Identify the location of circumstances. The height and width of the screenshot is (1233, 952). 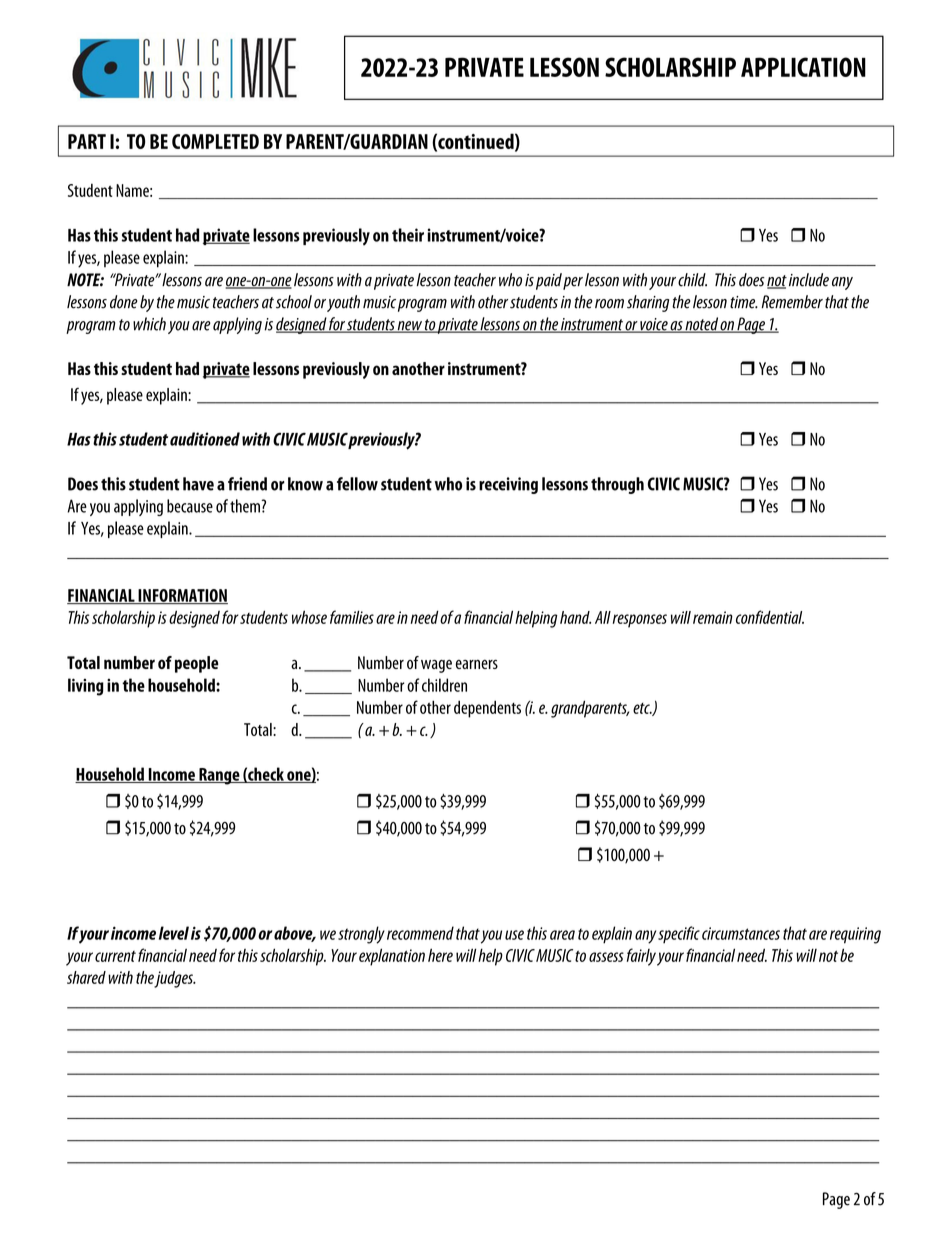
(741, 933).
